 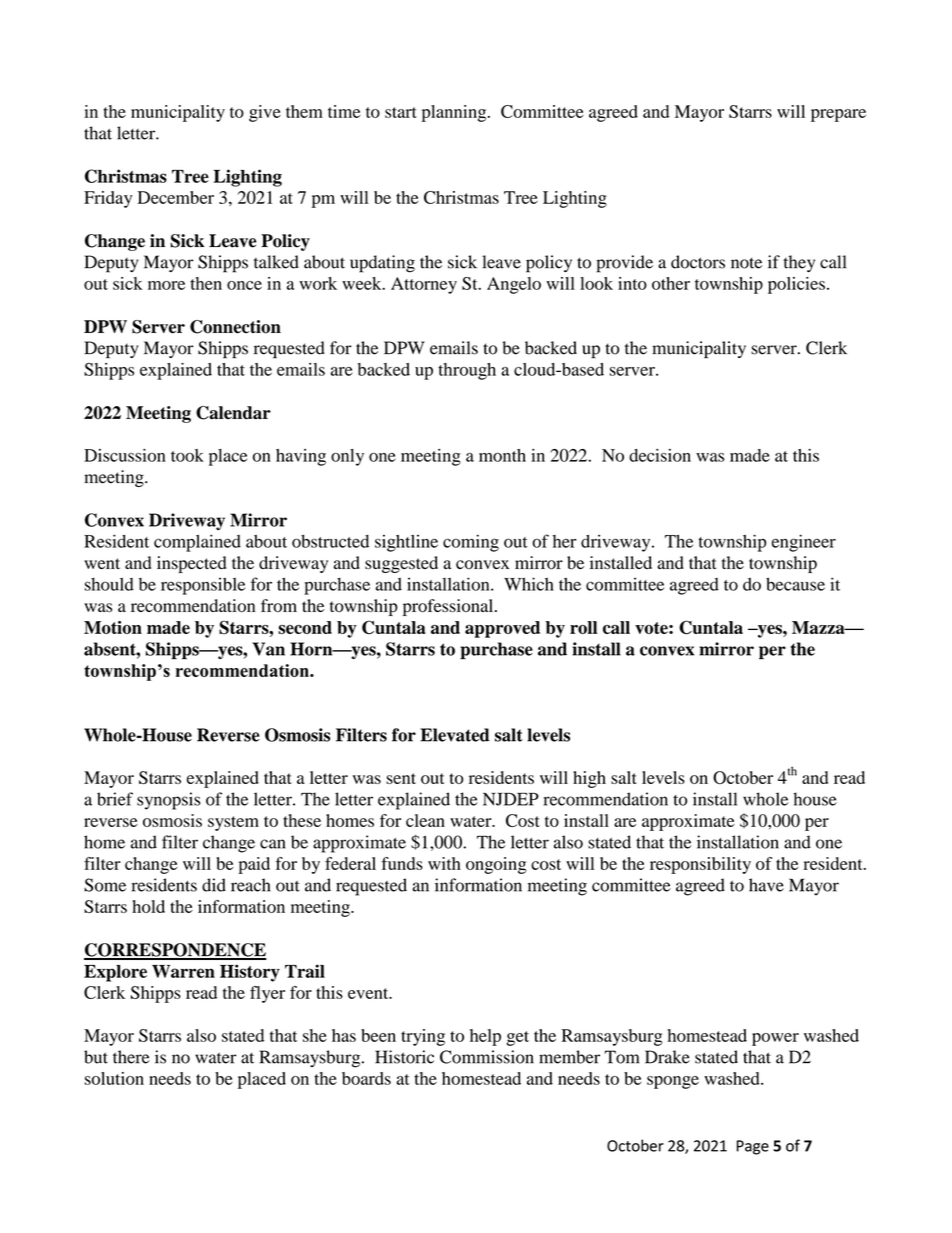 I want to click on through, so click(x=467, y=371).
